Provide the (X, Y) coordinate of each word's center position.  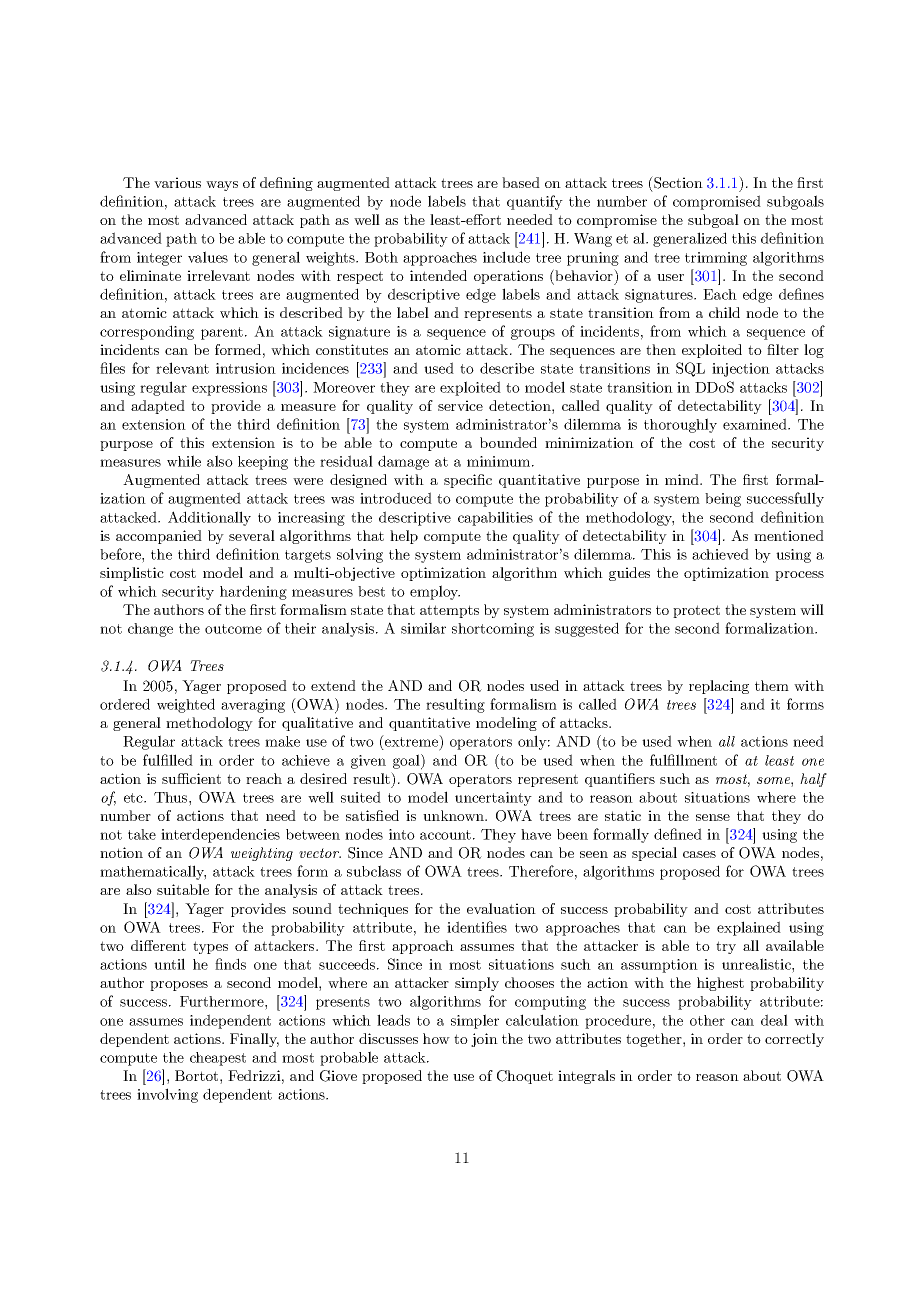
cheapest (218, 1059)
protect (696, 611)
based (521, 182)
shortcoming (493, 630)
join (484, 1040)
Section (677, 182)
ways (222, 186)
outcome (233, 629)
